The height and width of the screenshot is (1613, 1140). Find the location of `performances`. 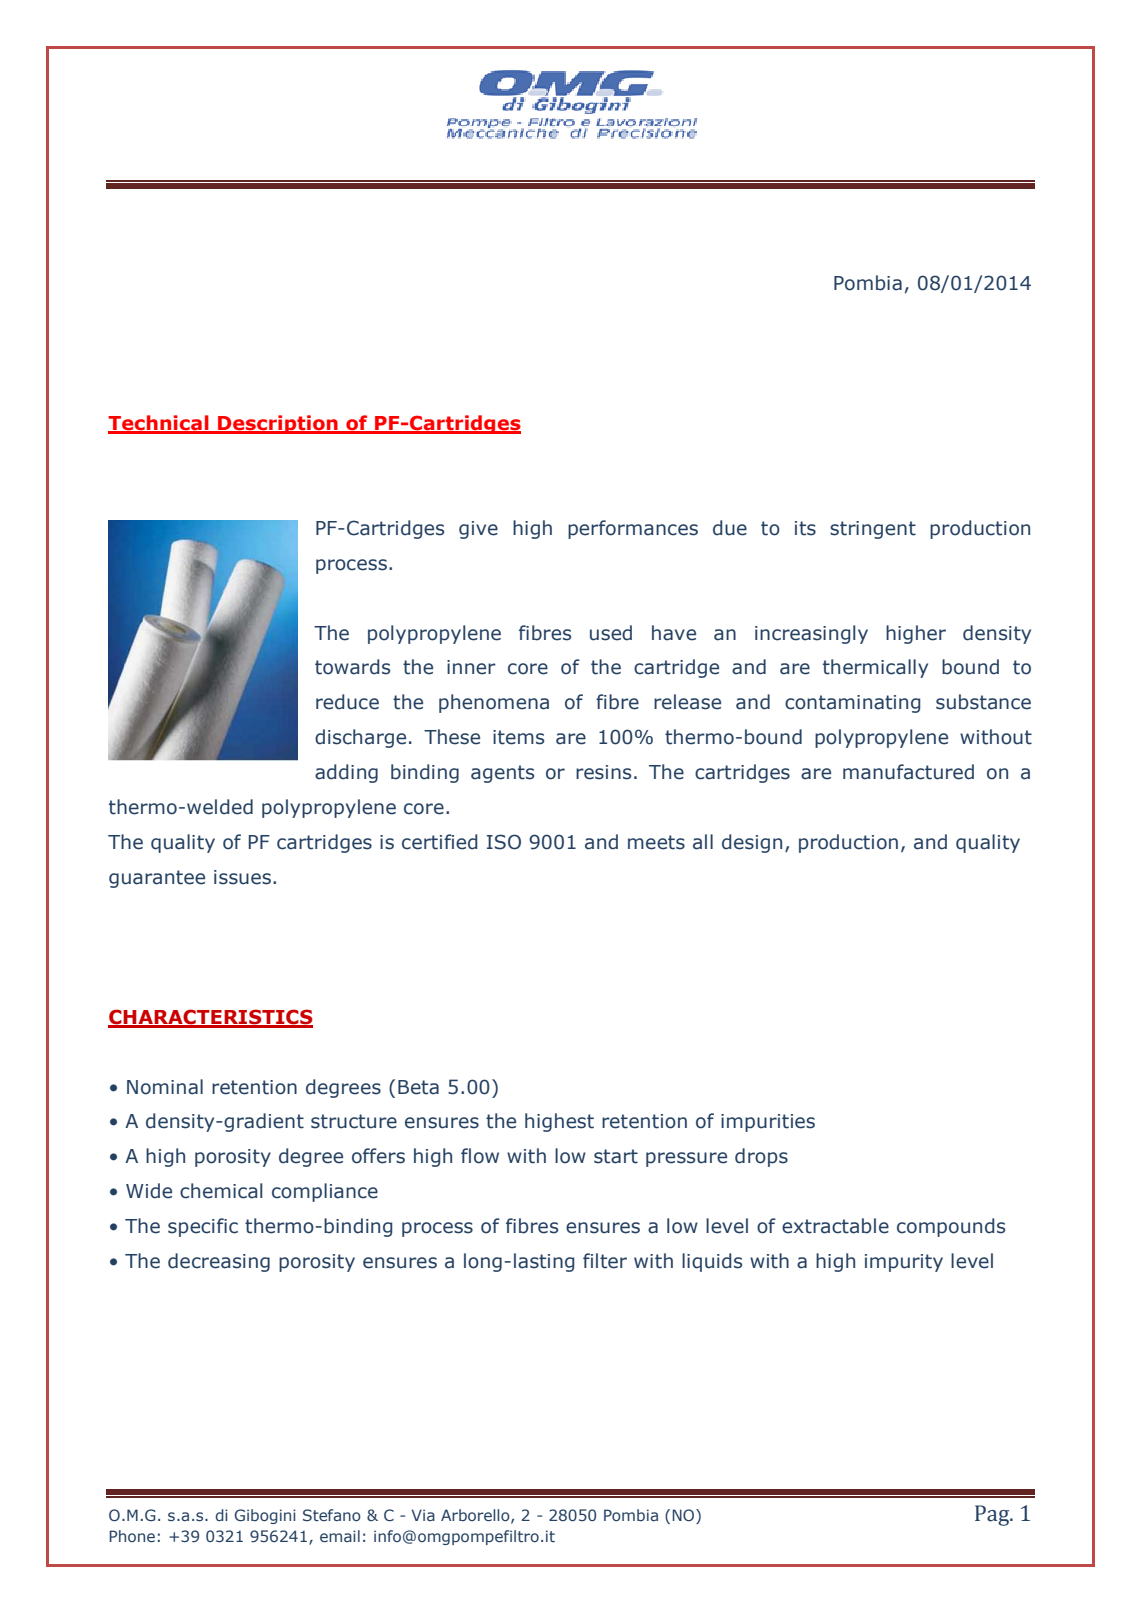

performances is located at coordinates (633, 529).
